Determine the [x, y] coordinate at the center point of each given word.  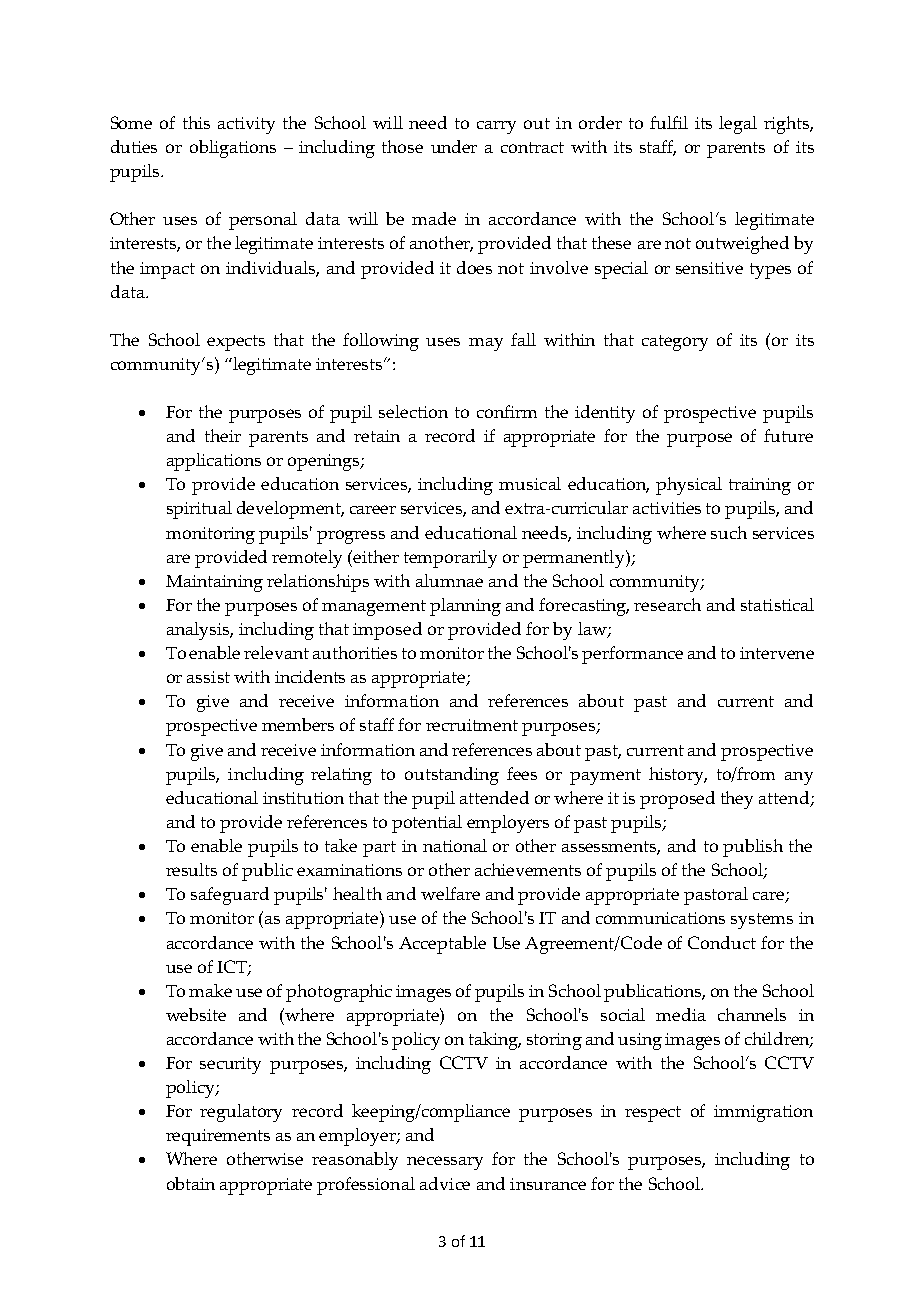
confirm [507, 411]
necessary [445, 1163]
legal [738, 125]
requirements [218, 1137]
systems [762, 921]
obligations [233, 149]
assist [208, 677]
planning [465, 607]
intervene [777, 653]
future [788, 435]
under [454, 146]
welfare [450, 893]
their [223, 435]
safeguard [230, 896]
